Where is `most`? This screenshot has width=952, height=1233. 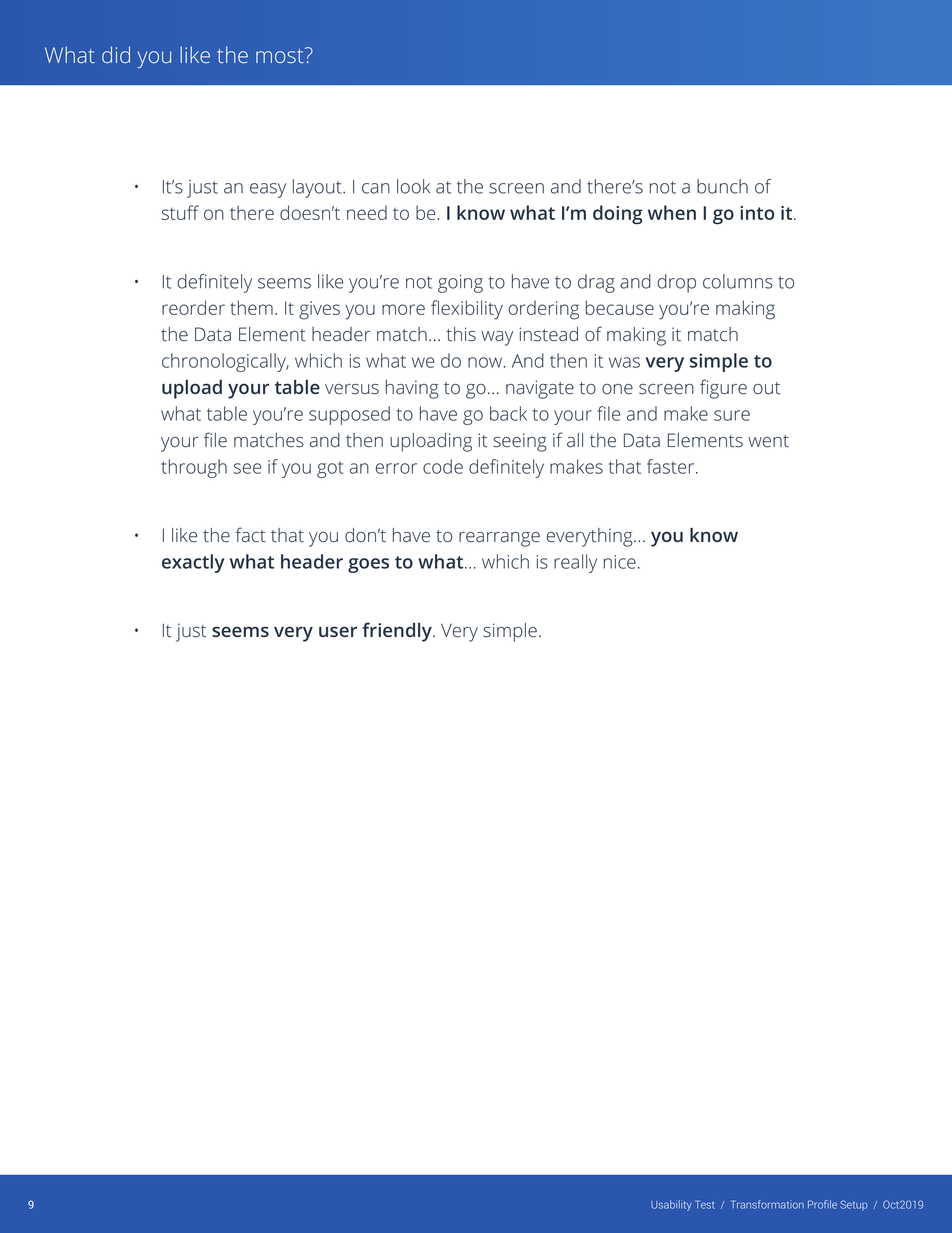
most is located at coordinates (281, 55).
